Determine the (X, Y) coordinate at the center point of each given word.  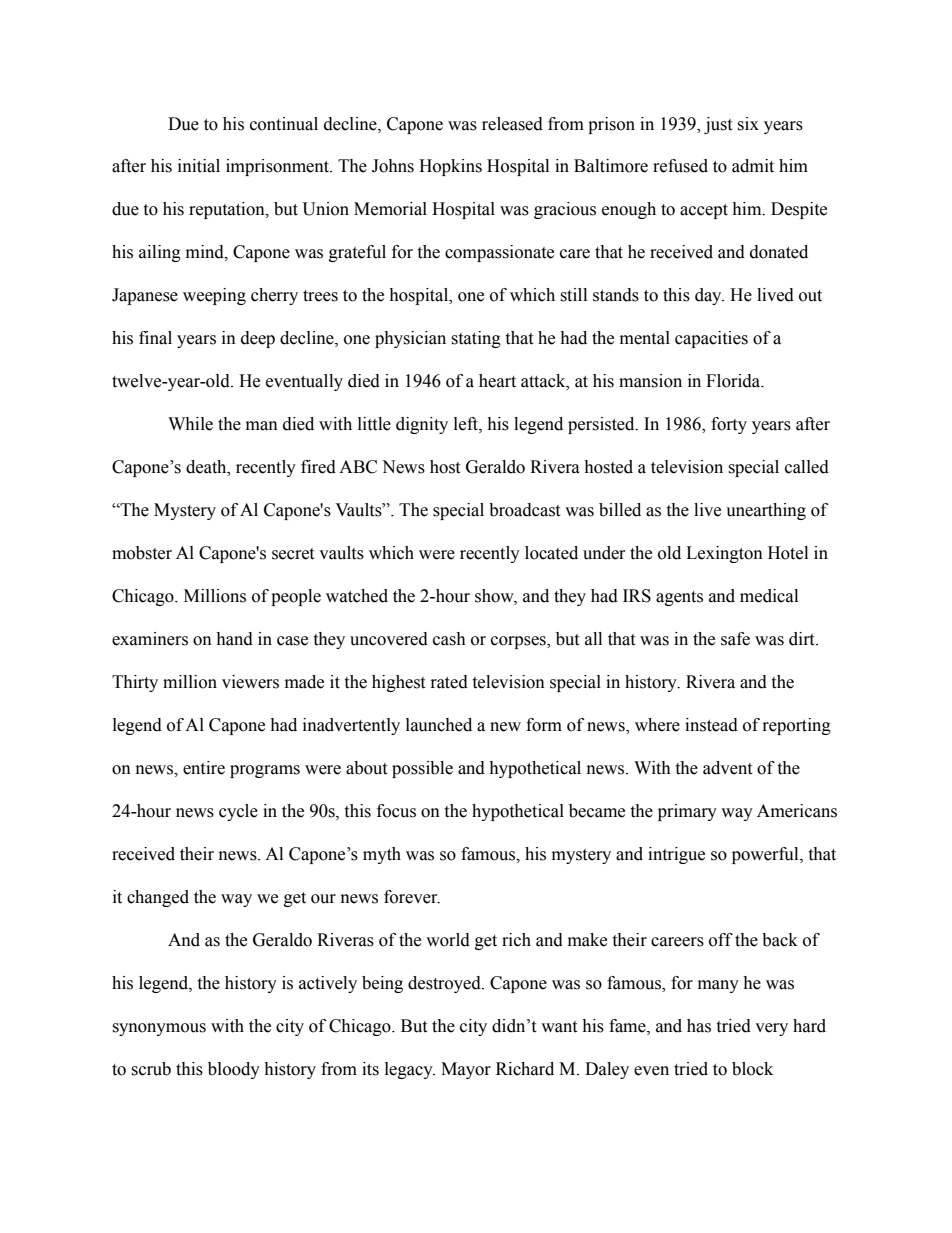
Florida (734, 381)
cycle (238, 812)
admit (753, 166)
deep (258, 339)
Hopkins (450, 167)
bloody (234, 1070)
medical (769, 596)
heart (497, 381)
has (699, 1026)
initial (199, 166)
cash (449, 639)
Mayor (466, 1070)
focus (396, 811)
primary (687, 812)
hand (234, 639)
